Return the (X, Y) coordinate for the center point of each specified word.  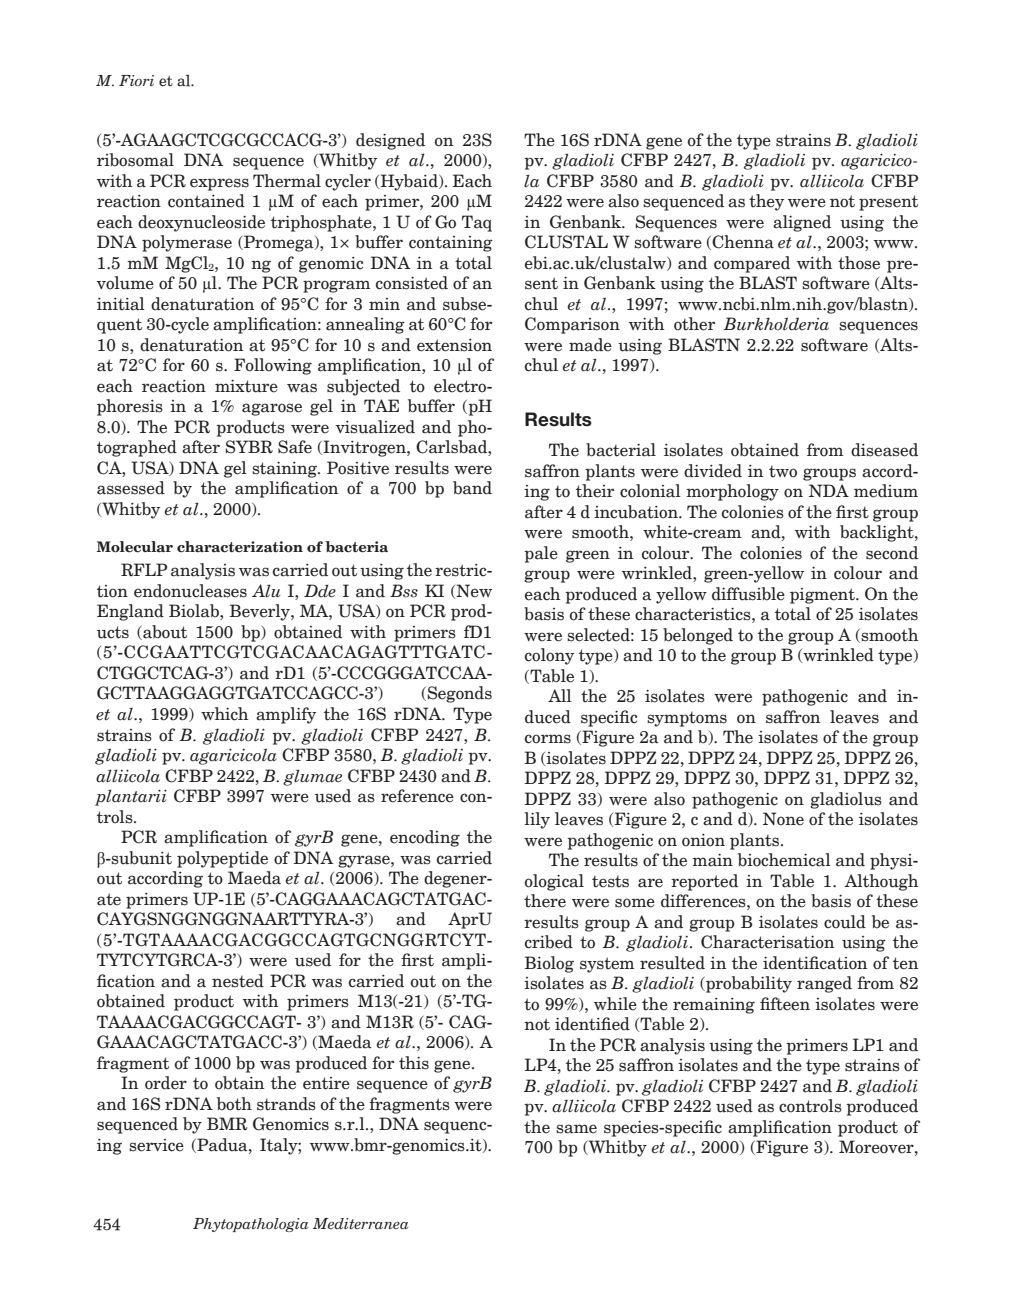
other (694, 324)
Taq (477, 223)
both (234, 1104)
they (766, 202)
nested (238, 981)
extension (454, 345)
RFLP (144, 569)
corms (548, 739)
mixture (246, 386)
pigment (823, 596)
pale (541, 554)
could (845, 922)
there (545, 901)
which (224, 714)
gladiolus (846, 800)
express (219, 184)
